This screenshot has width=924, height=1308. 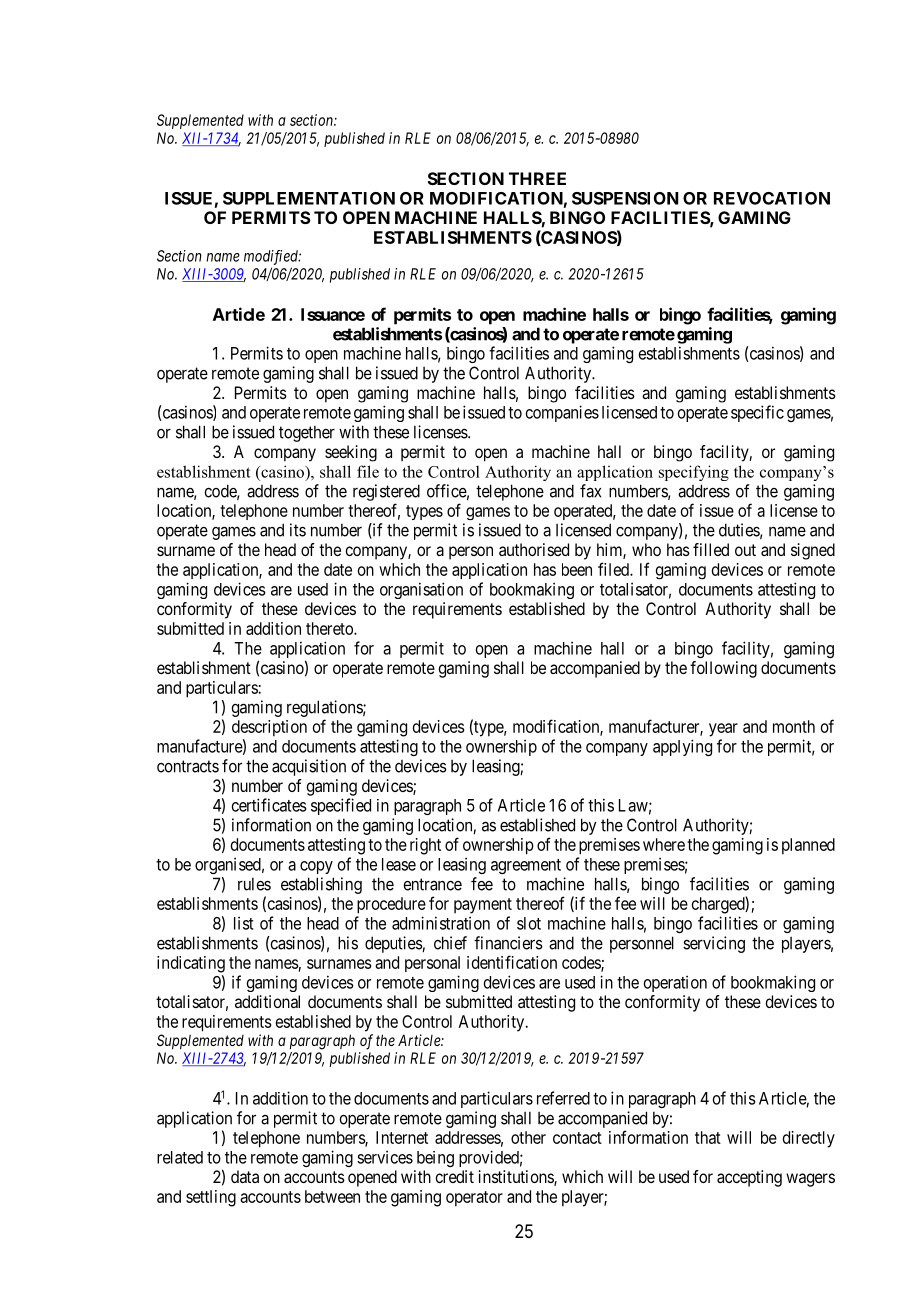 I want to click on rules, so click(x=254, y=884).
